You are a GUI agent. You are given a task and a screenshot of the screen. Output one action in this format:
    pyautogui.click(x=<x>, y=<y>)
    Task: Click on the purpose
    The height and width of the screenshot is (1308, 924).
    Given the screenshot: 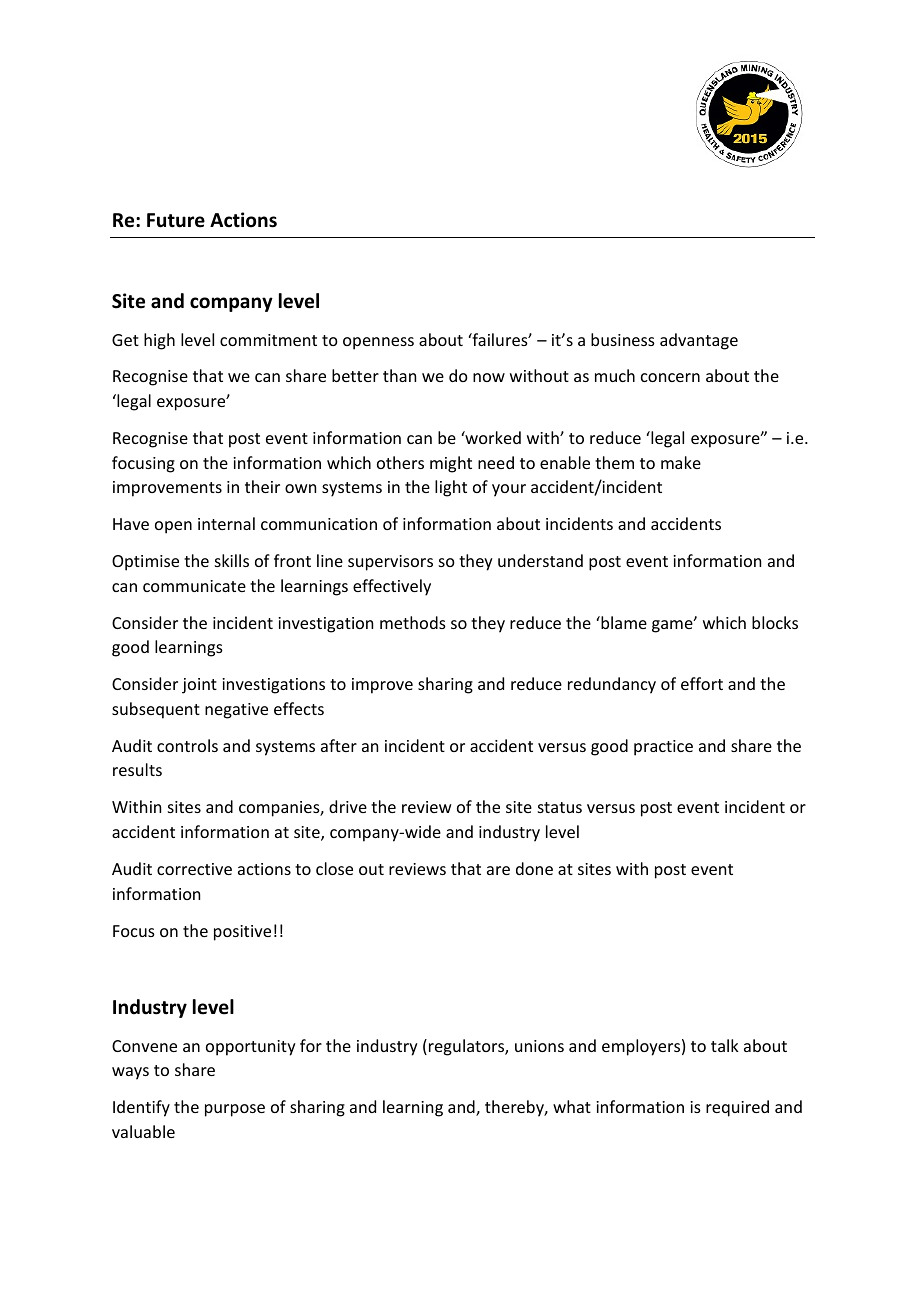 What is the action you would take?
    pyautogui.click(x=235, y=1110)
